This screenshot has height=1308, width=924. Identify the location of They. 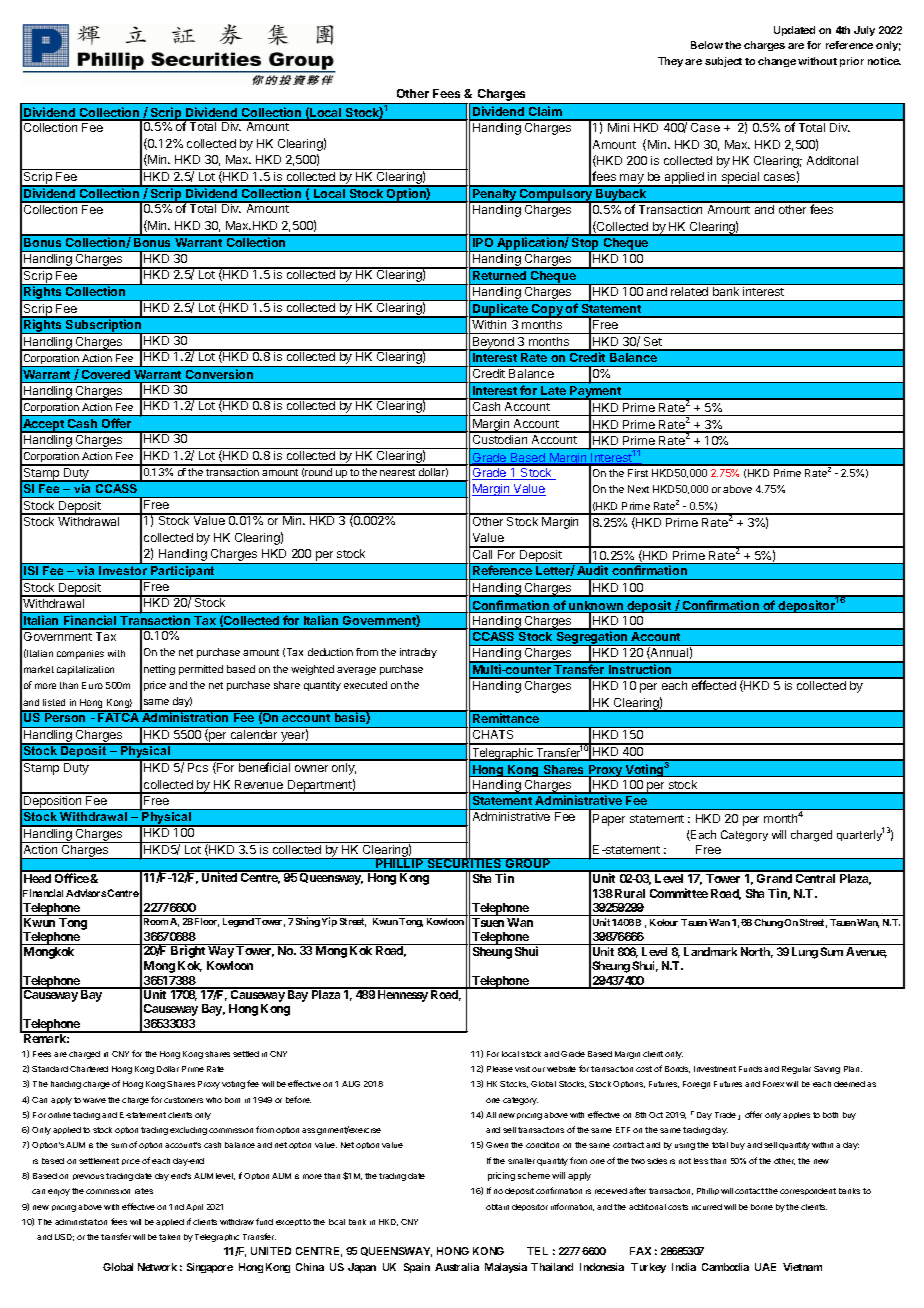
(670, 62).
